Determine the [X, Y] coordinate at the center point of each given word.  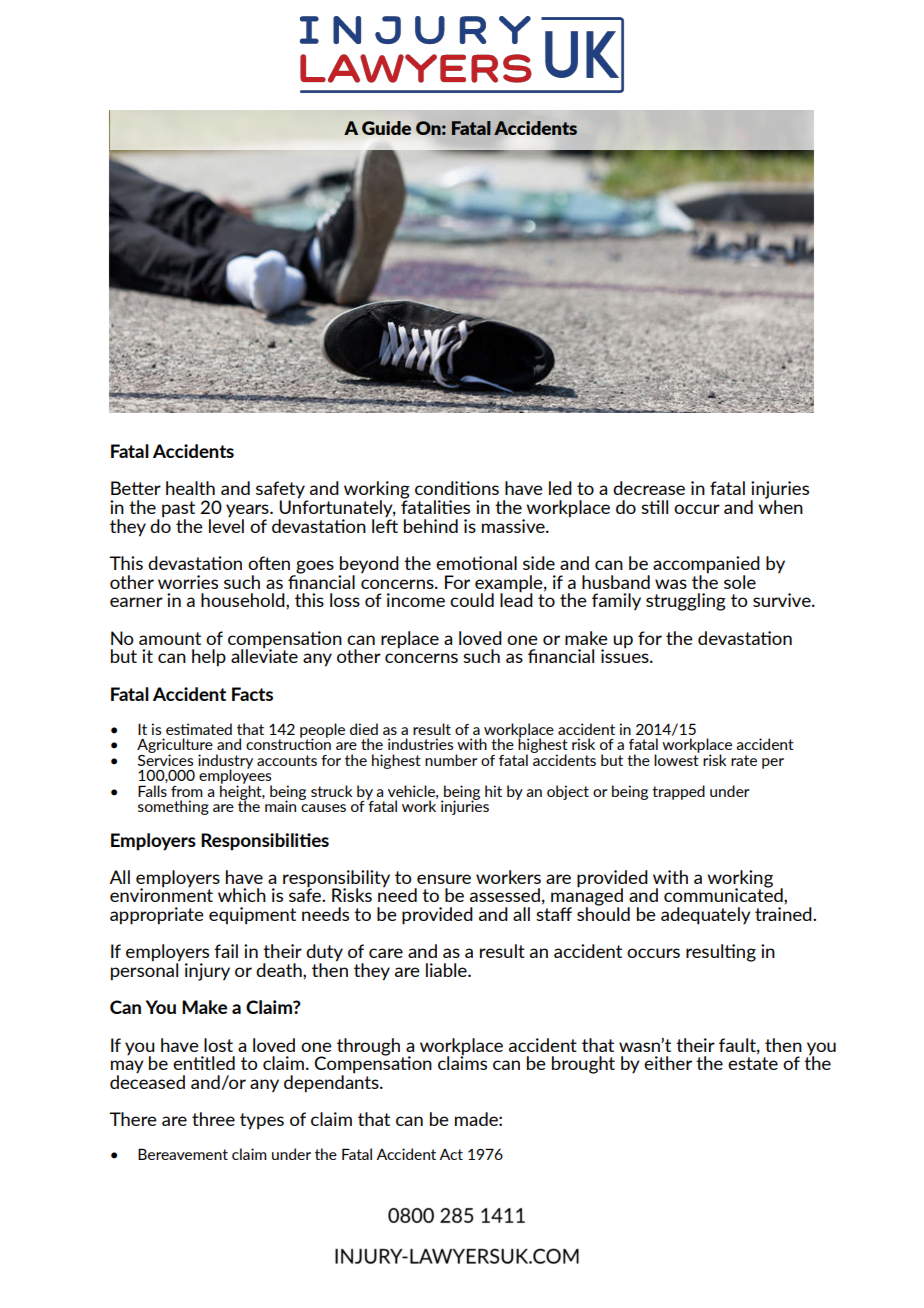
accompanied [706, 566]
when [780, 506]
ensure [444, 879]
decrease [649, 488]
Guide [386, 128]
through [370, 1048]
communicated [724, 894]
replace [410, 640]
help [209, 658]
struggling [686, 602]
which [242, 895]
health [190, 488]
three [213, 1119]
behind [431, 526]
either [668, 1063]
